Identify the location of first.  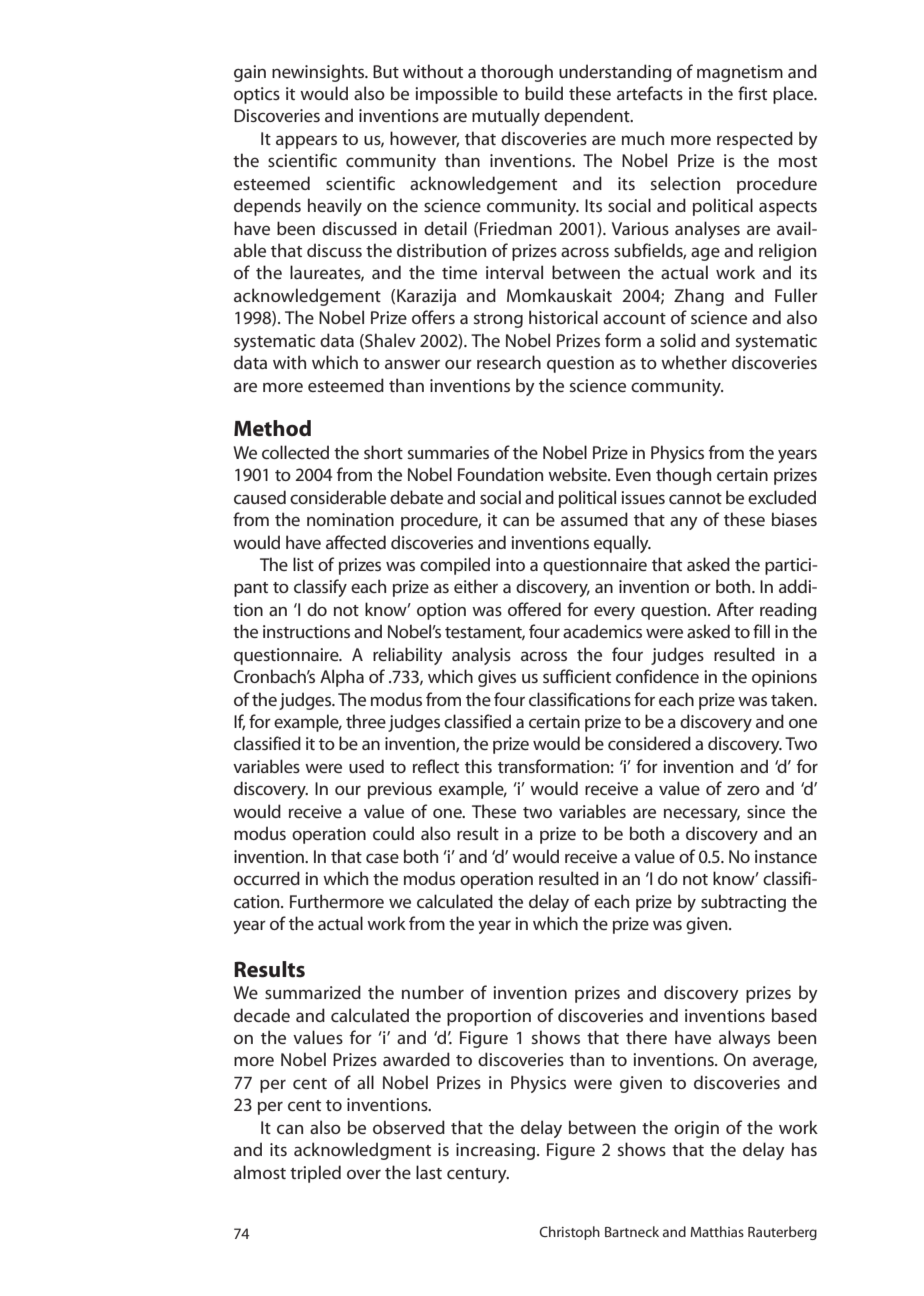
(752, 93).
